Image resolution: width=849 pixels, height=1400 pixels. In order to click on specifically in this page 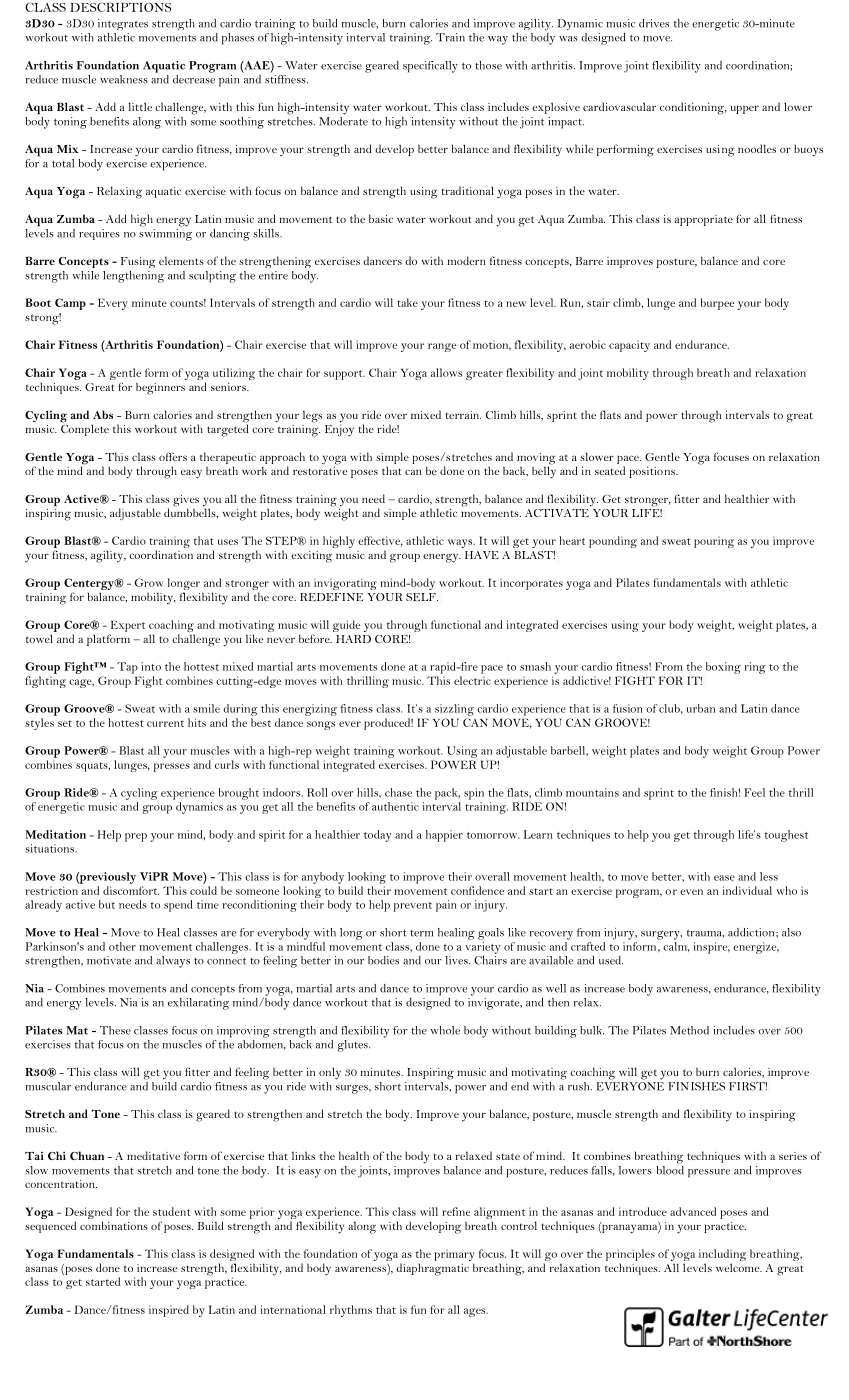, I will do `click(430, 67)`.
